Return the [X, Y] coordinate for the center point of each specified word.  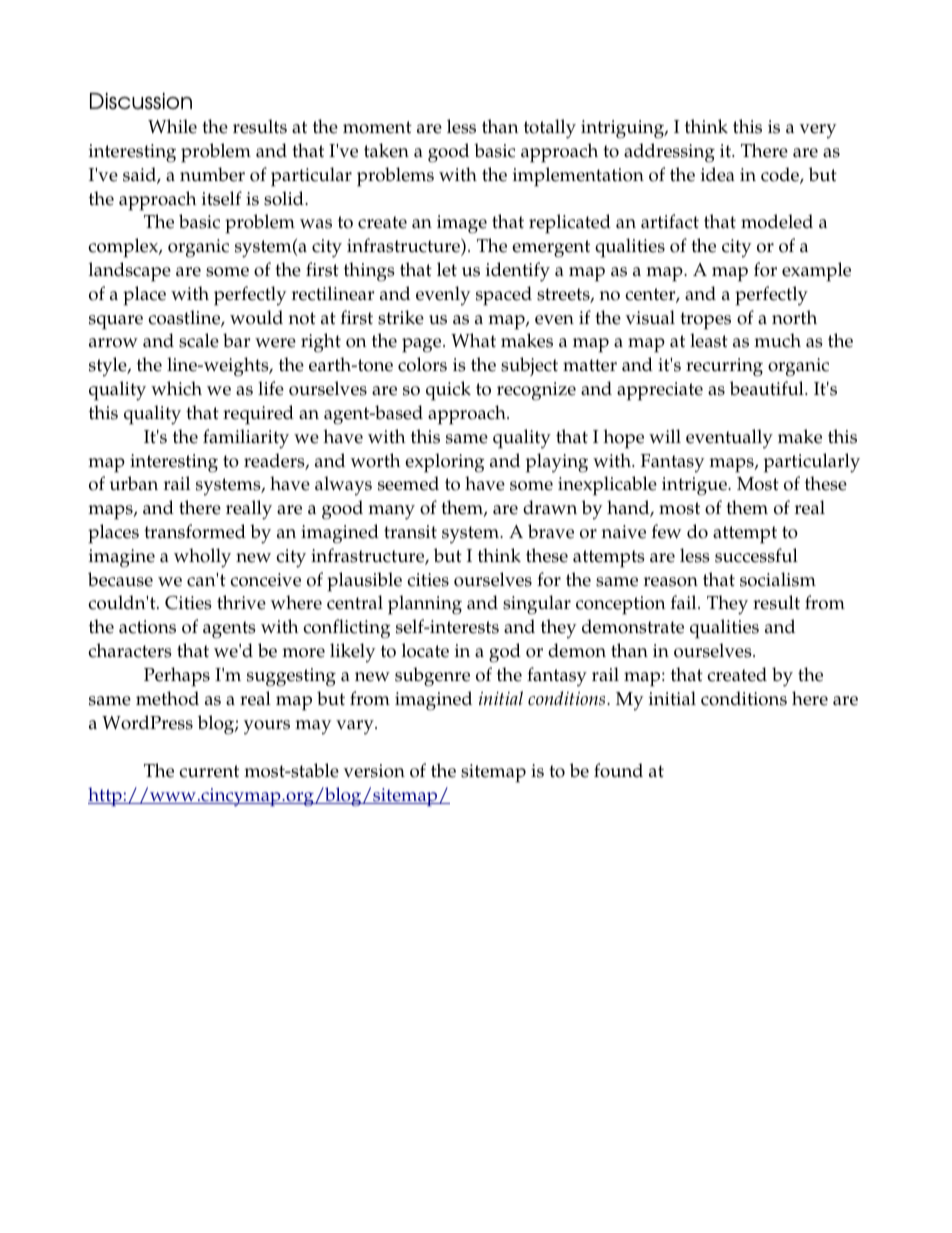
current [209, 771]
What [473, 340]
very [818, 131]
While [172, 126]
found [618, 770]
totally [550, 129]
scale [199, 340]
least [709, 340]
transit [410, 532]
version [374, 771]
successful [756, 555]
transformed [195, 531]
